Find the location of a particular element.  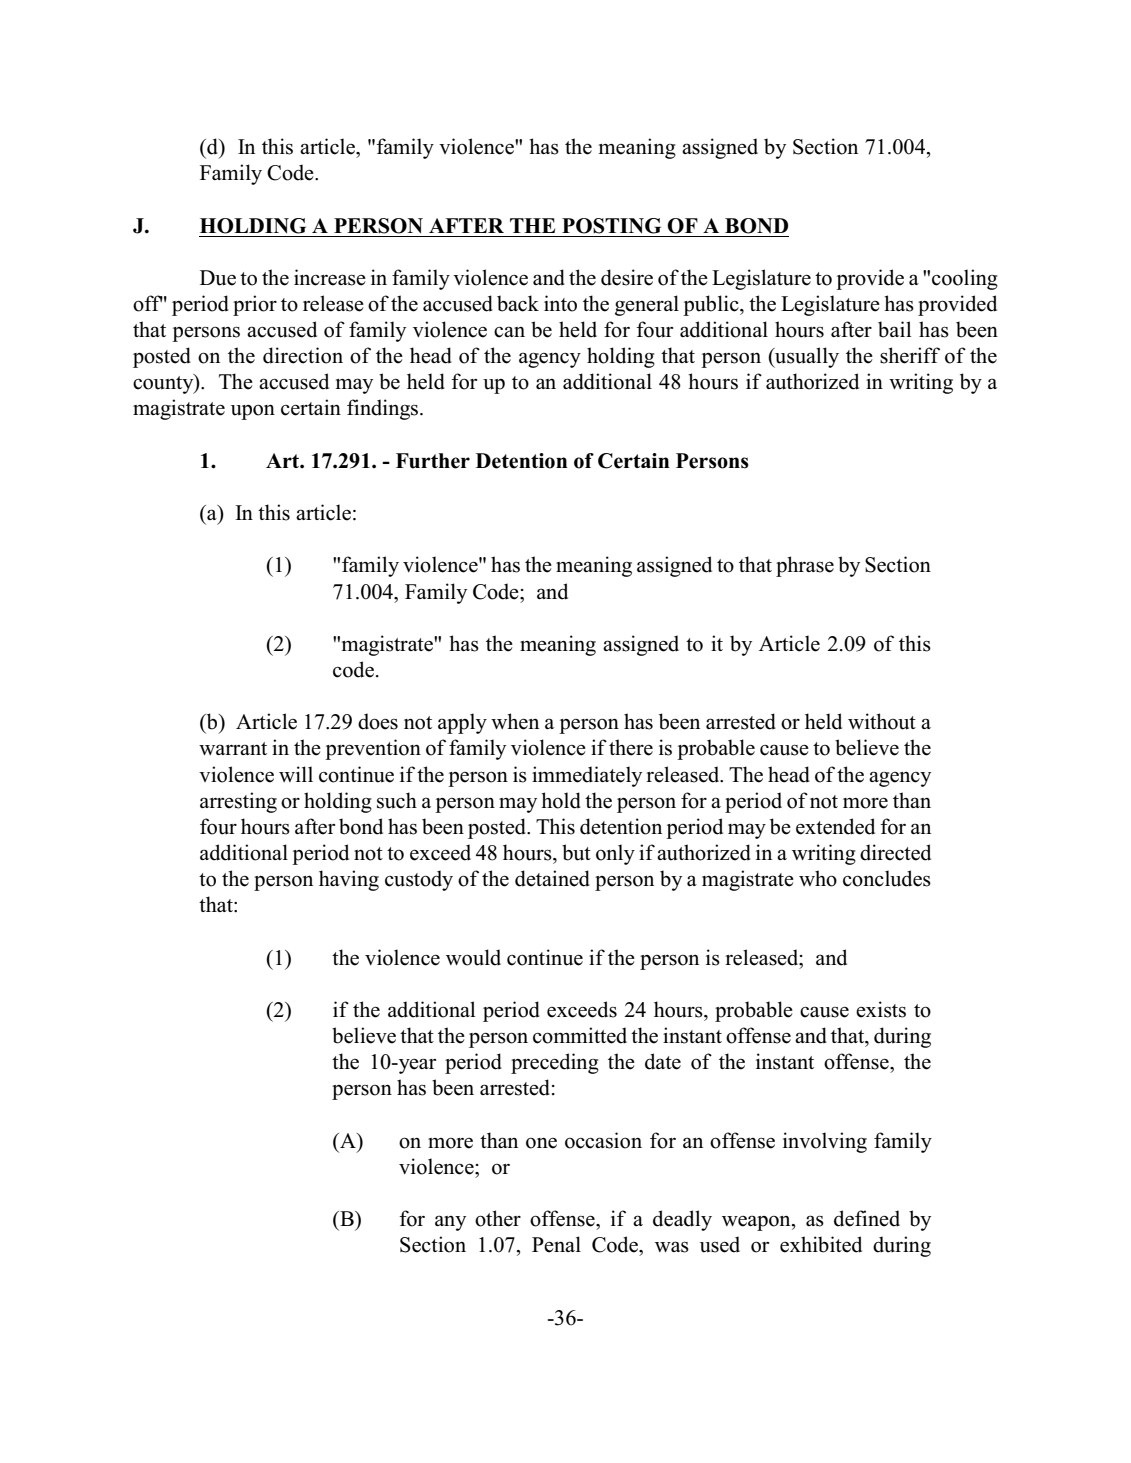

concludes is located at coordinates (887, 878).
